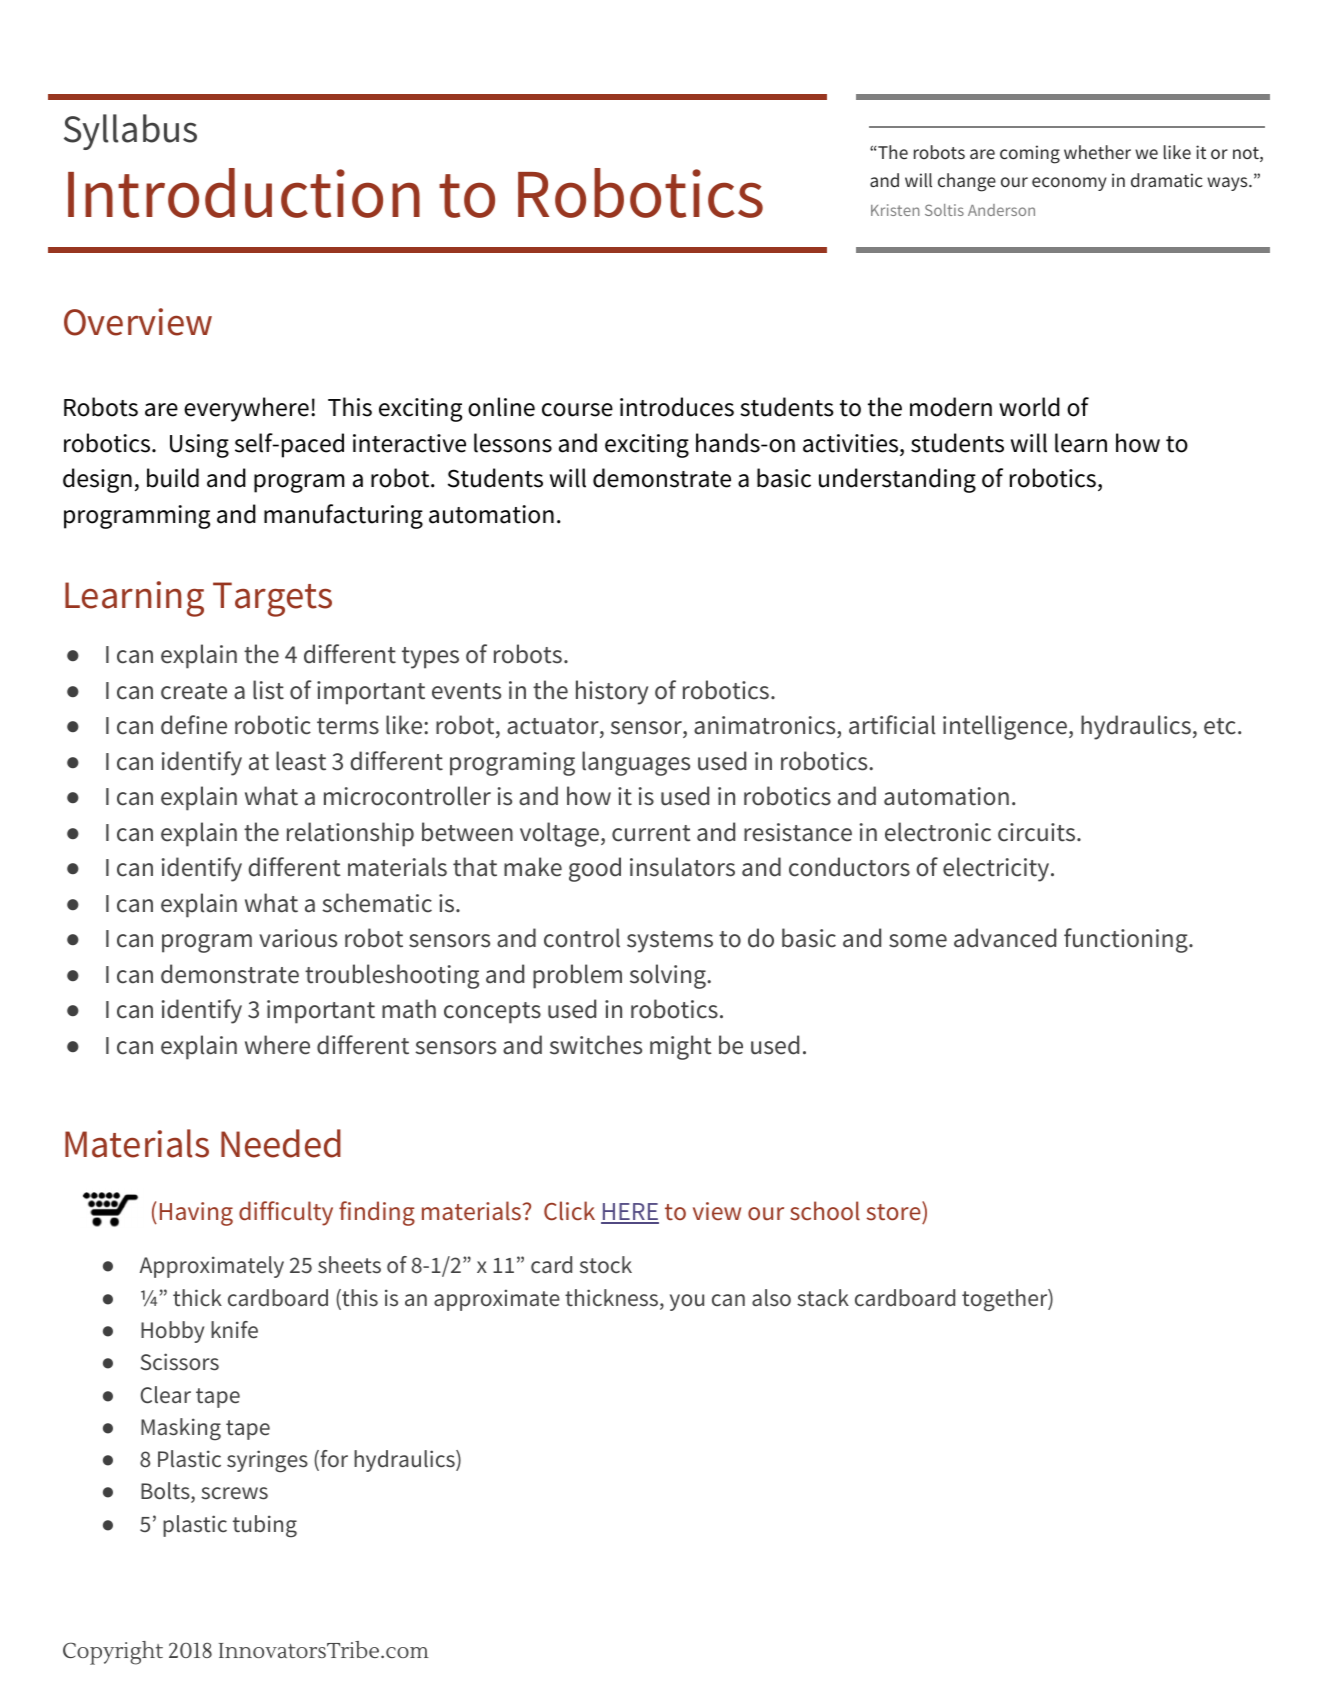 This screenshot has width=1318, height=1705. What do you see at coordinates (677, 407) in the screenshot?
I see `introduces` at bounding box center [677, 407].
